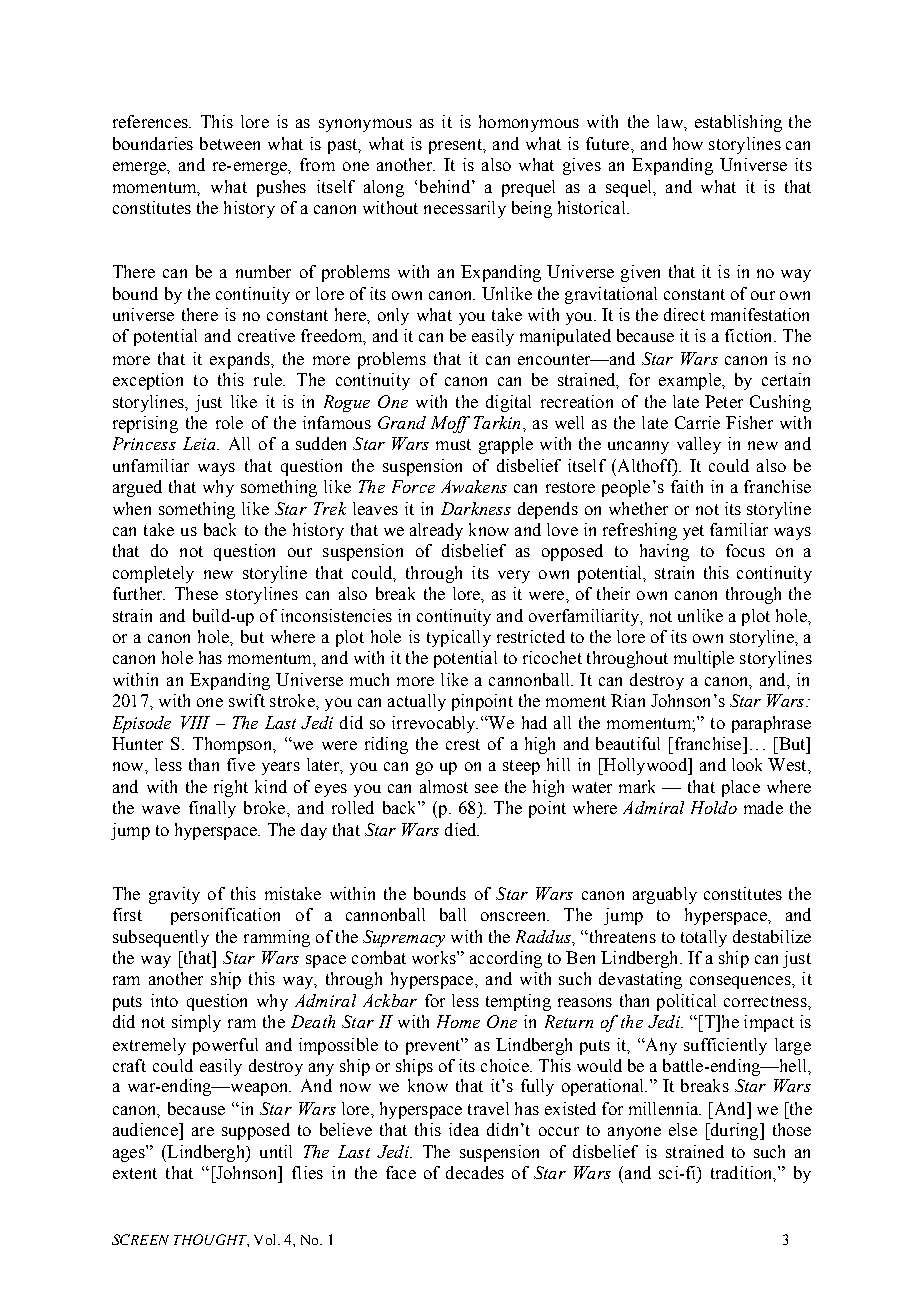  Describe the element at coordinates (417, 702) in the page. I see `actually` at that location.
